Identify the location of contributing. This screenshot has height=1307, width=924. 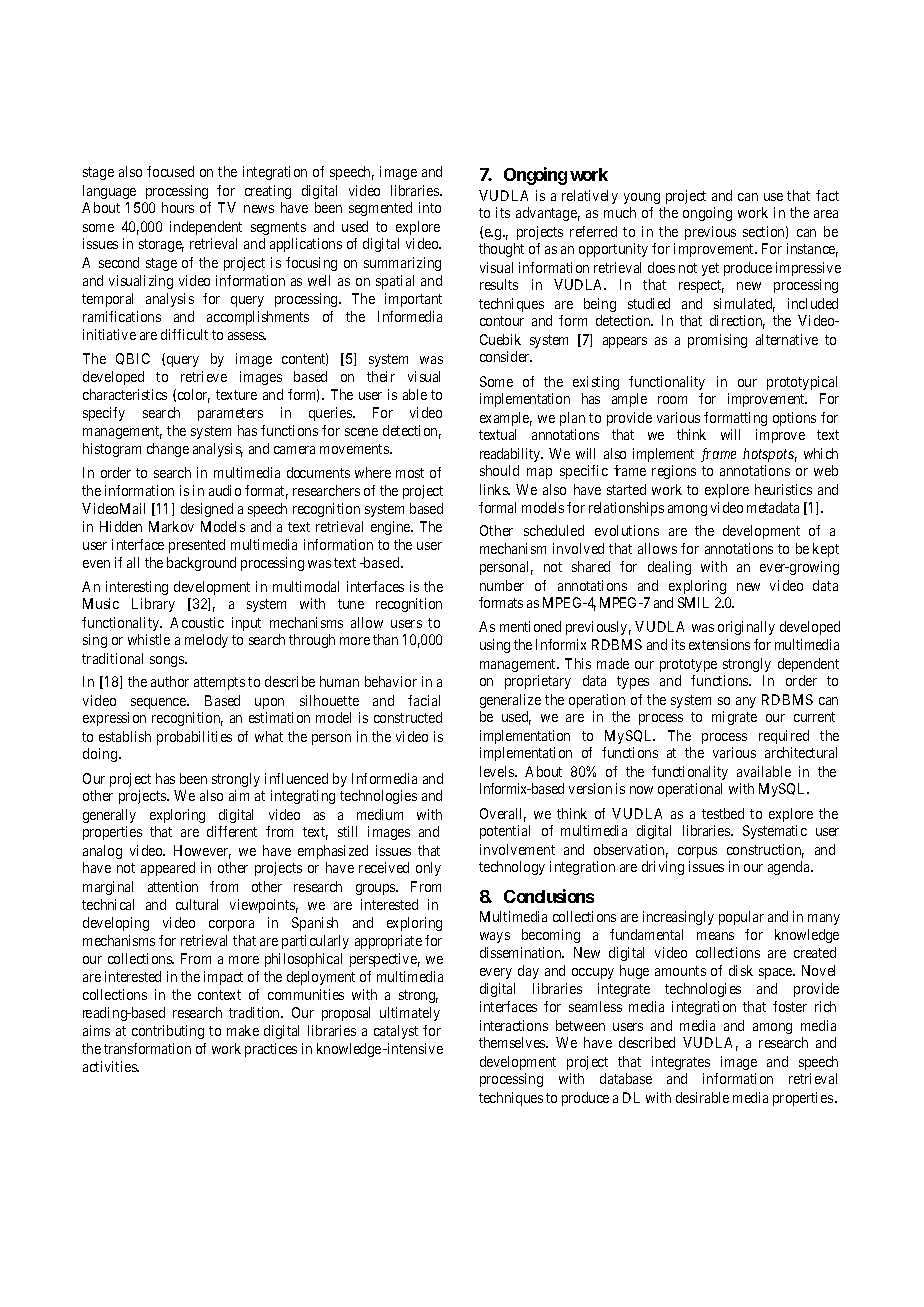
(168, 1032).
